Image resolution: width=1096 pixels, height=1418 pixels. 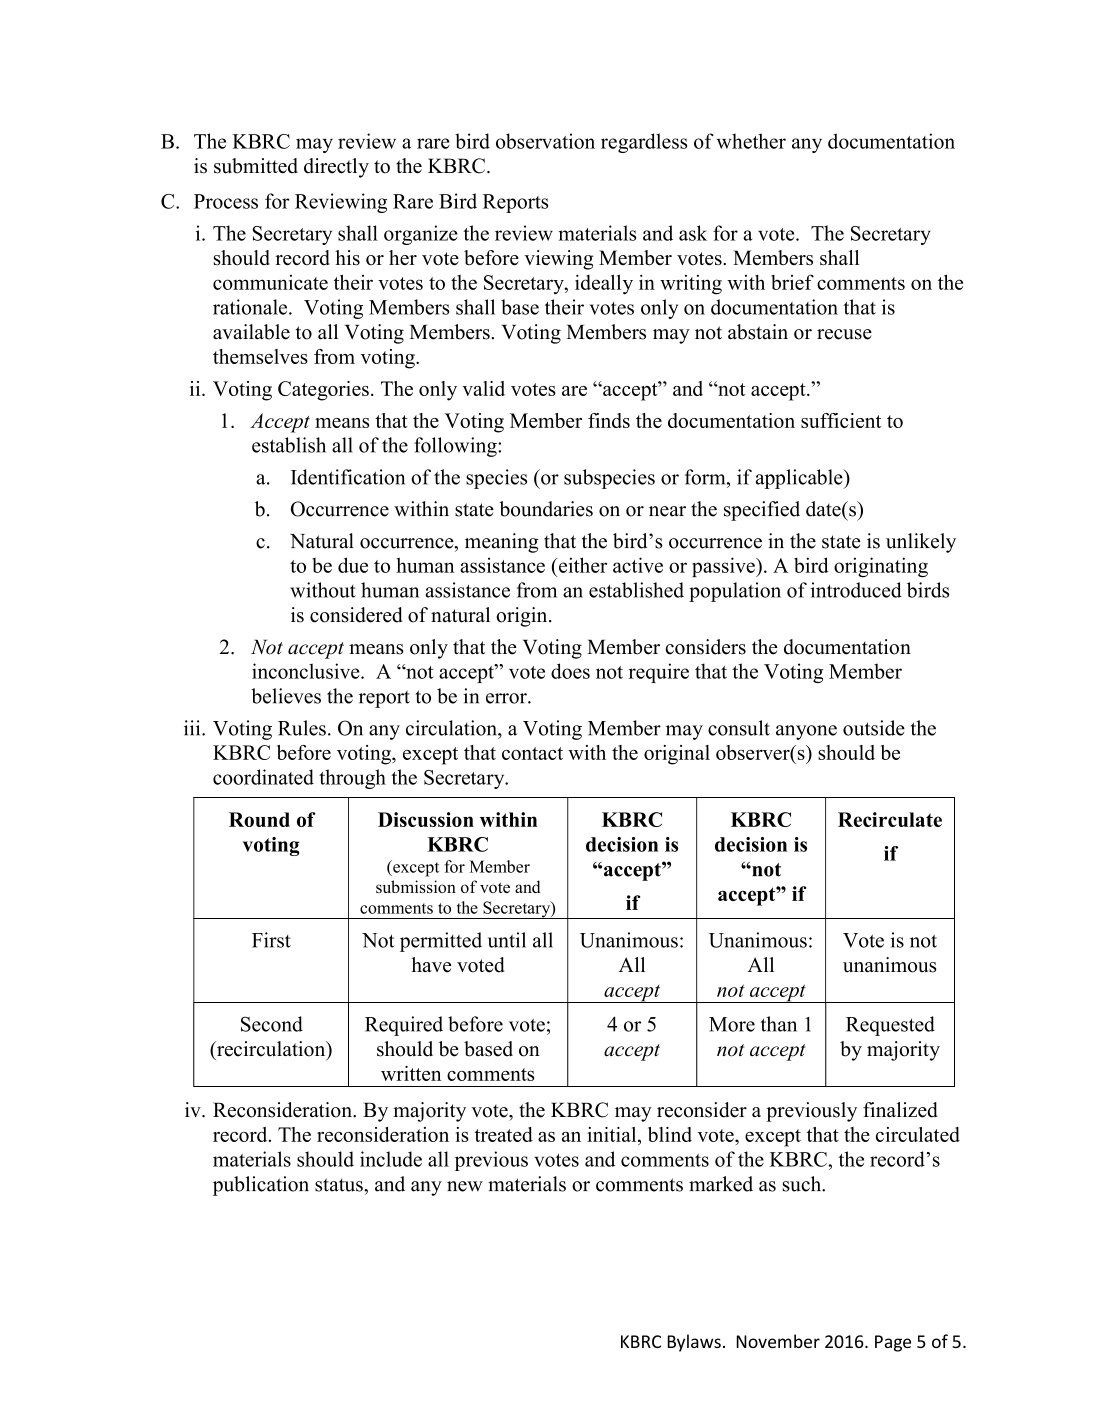 What do you see at coordinates (507, 940) in the image?
I see `until` at bounding box center [507, 940].
